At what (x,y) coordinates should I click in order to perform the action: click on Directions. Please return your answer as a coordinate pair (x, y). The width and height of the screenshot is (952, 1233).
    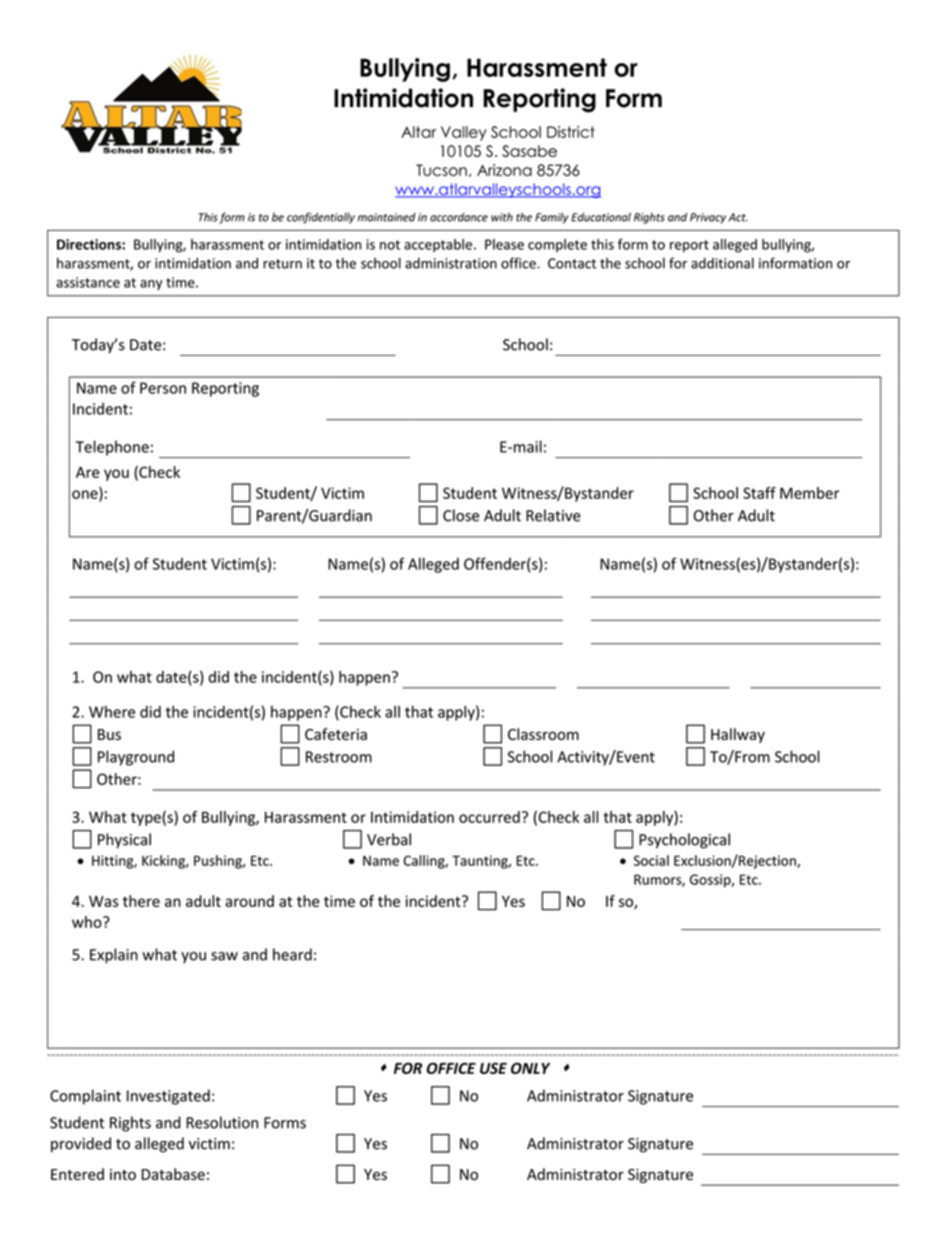
    Looking at the image, I should click on (90, 244).
